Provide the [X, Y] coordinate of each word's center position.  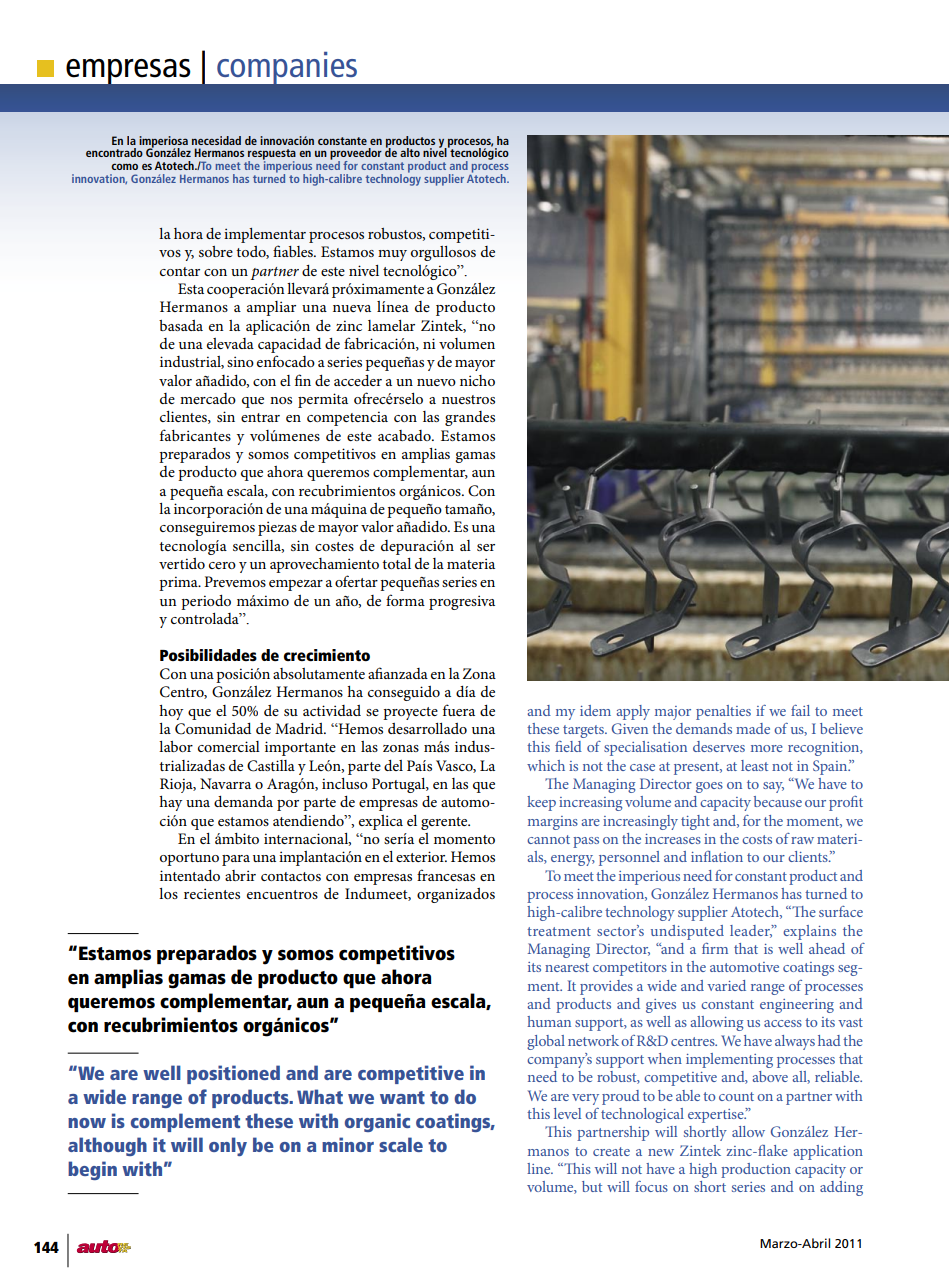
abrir [240, 875]
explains [809, 932]
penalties [723, 712]
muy [392, 255]
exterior [421, 856]
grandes [470, 418]
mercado [208, 398]
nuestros [468, 399]
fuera [459, 710]
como [124, 166]
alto [410, 152]
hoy [171, 712]
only [228, 1146]
